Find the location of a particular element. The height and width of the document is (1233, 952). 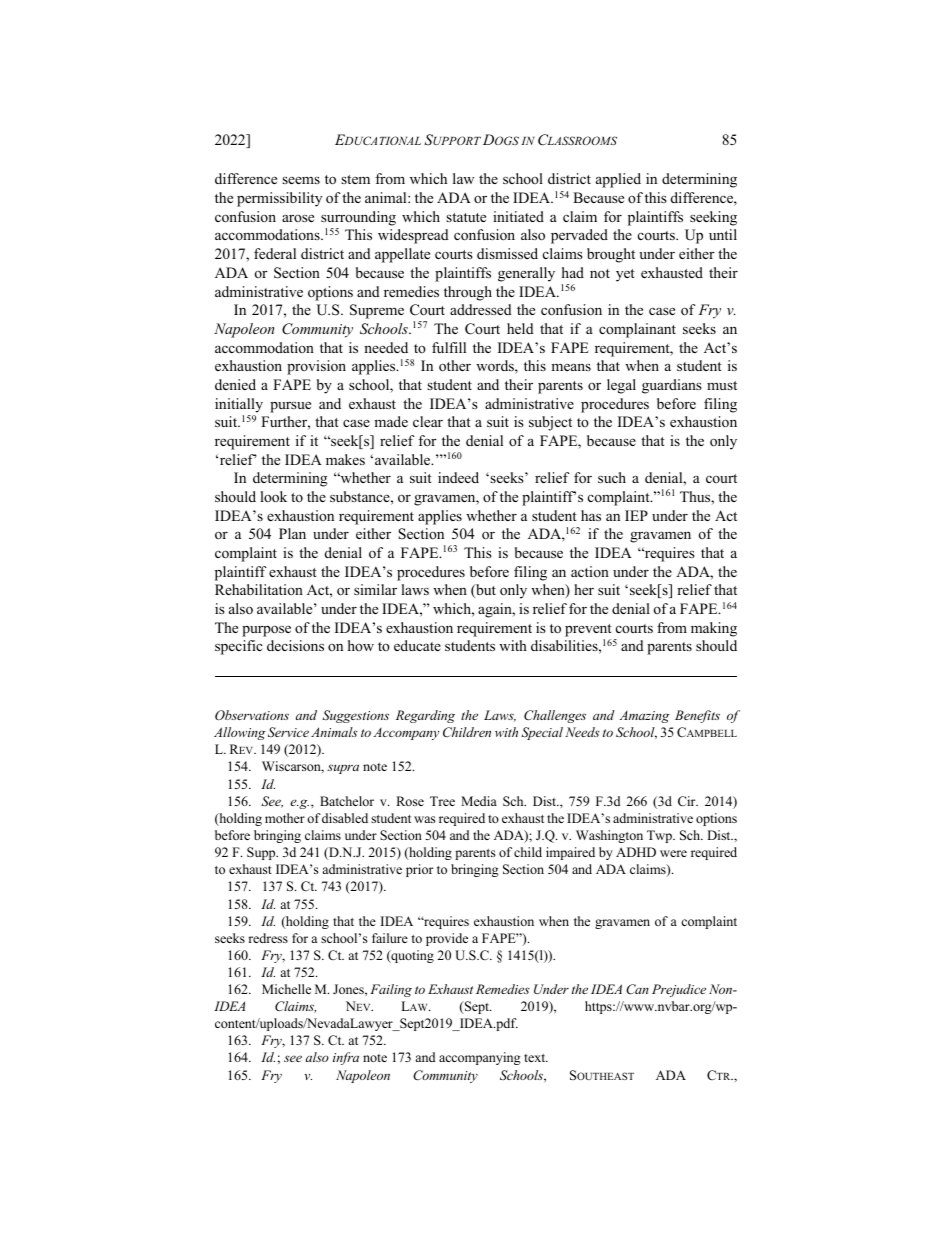

statute is located at coordinates (466, 217).
